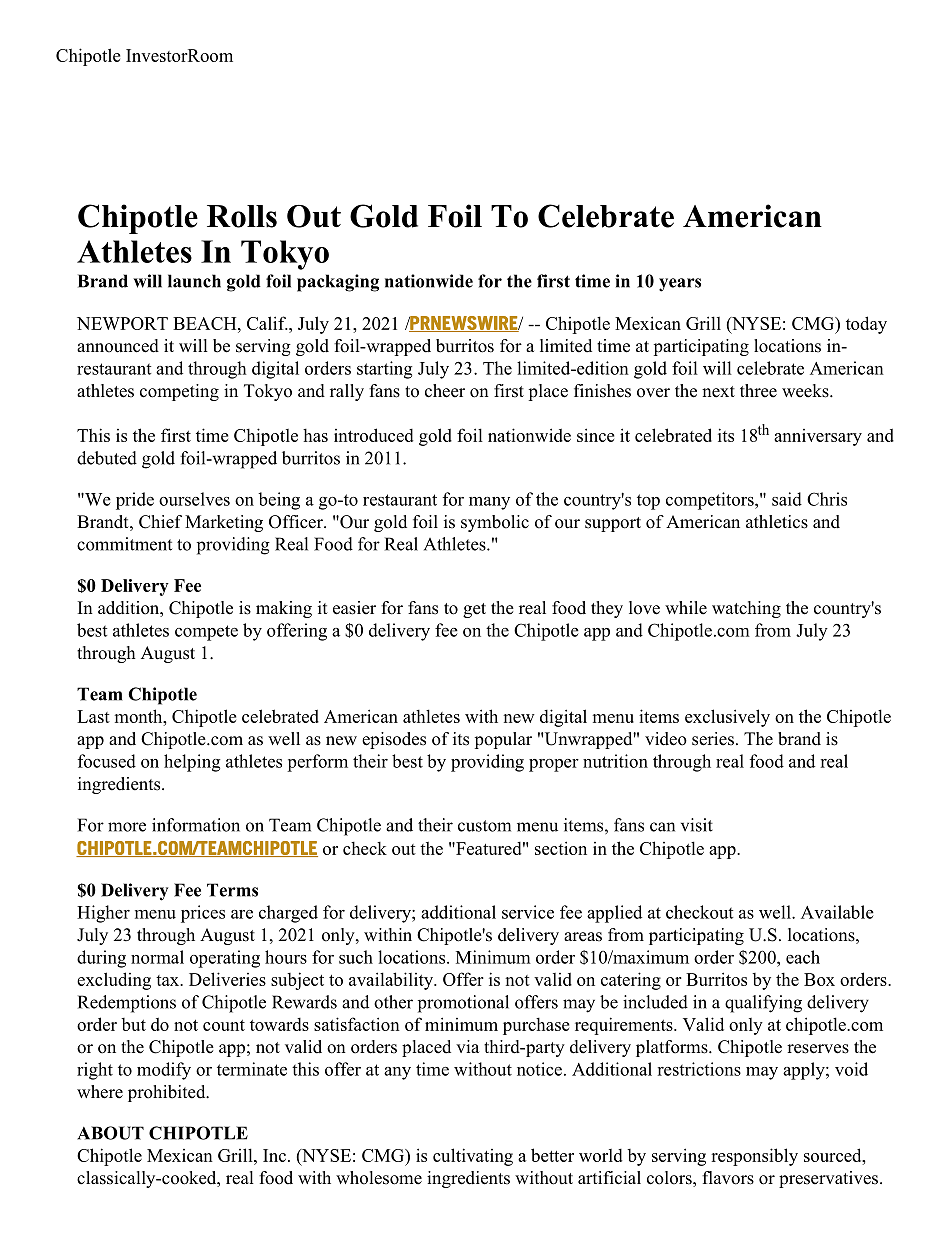 This screenshot has height=1233, width=952. Describe the element at coordinates (489, 503) in the screenshot. I see `many` at that location.
